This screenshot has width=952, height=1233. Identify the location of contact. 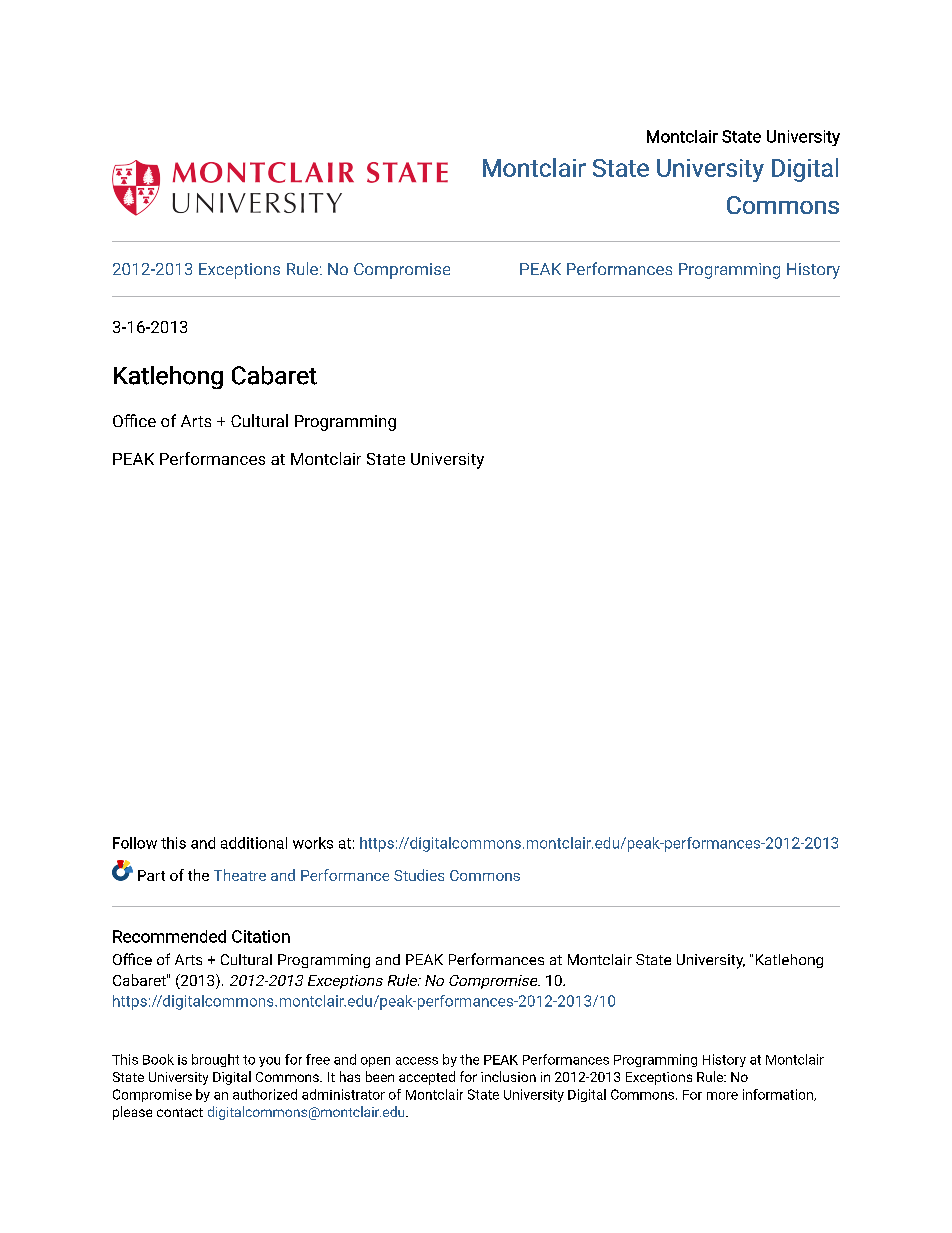
(180, 1112).
